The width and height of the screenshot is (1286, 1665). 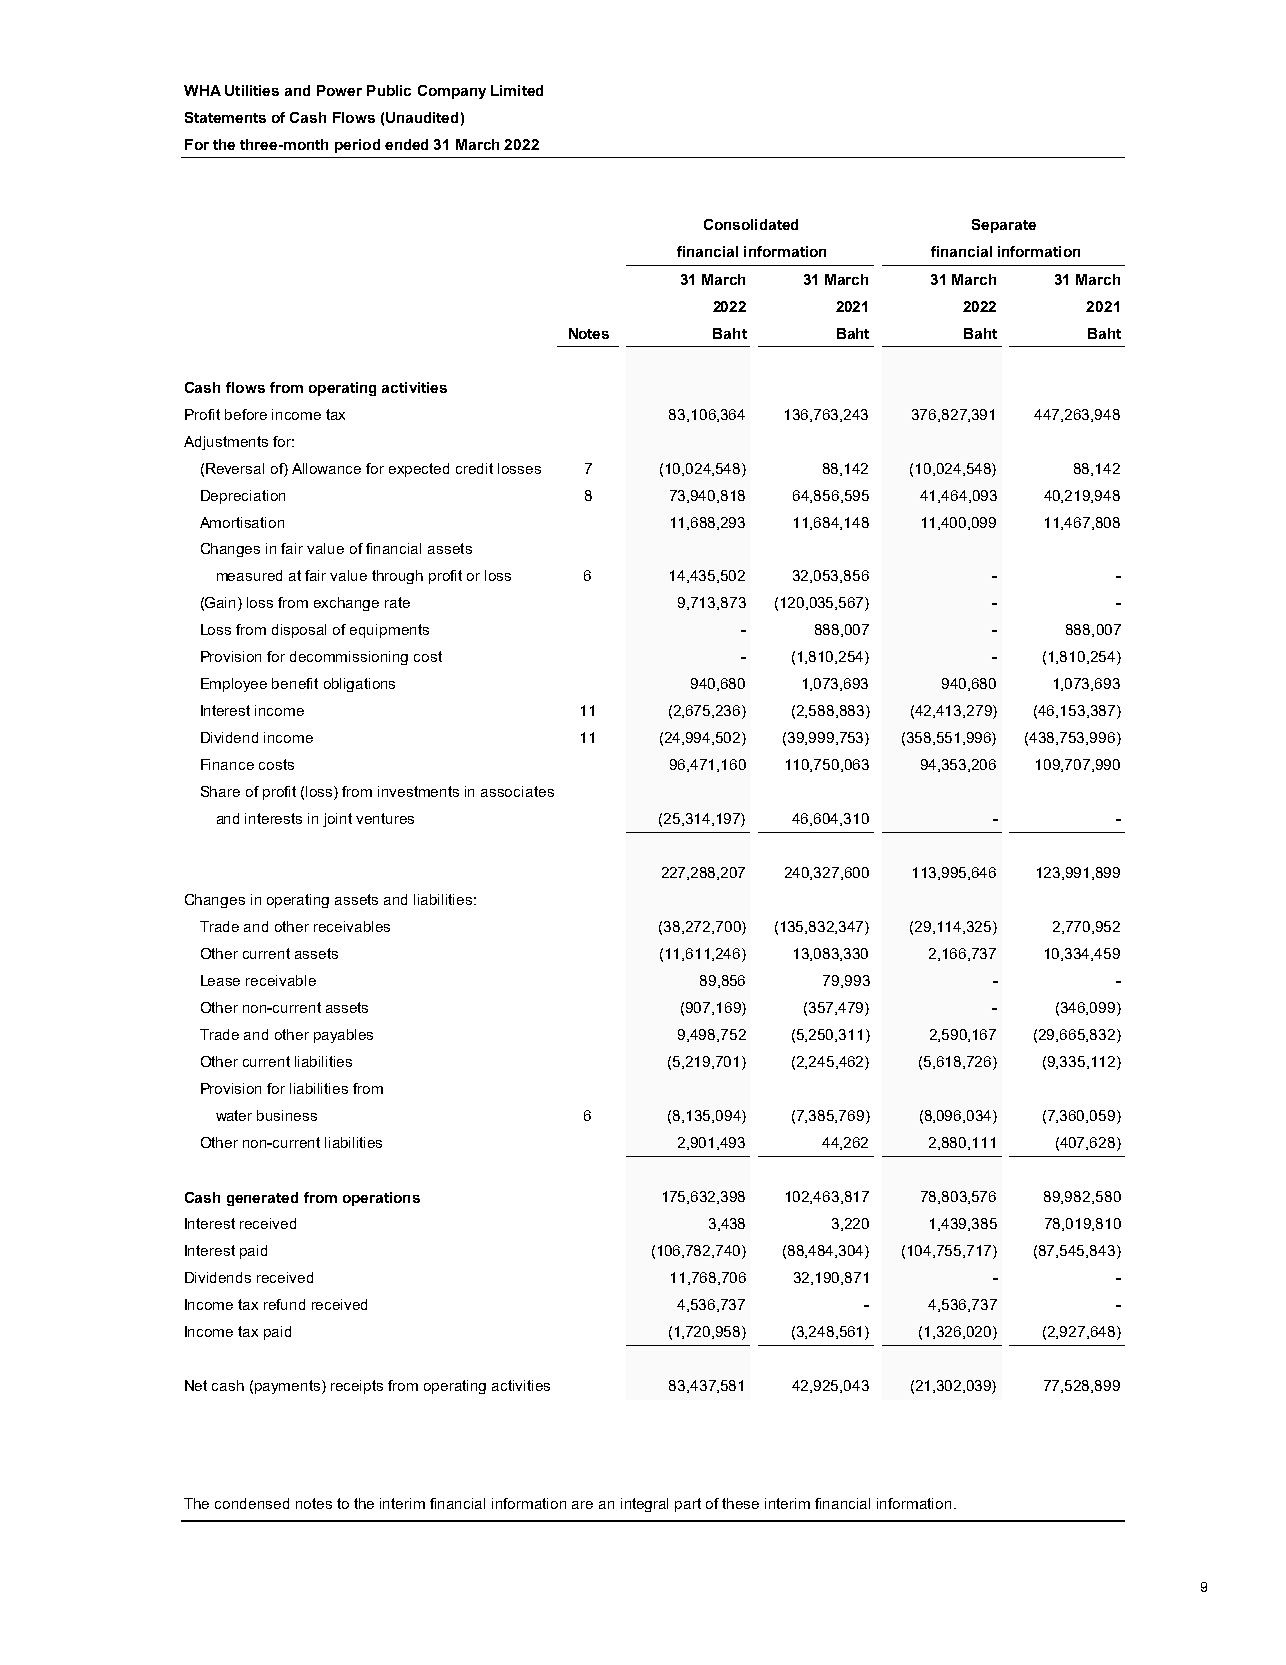 I want to click on credit, so click(x=474, y=468).
